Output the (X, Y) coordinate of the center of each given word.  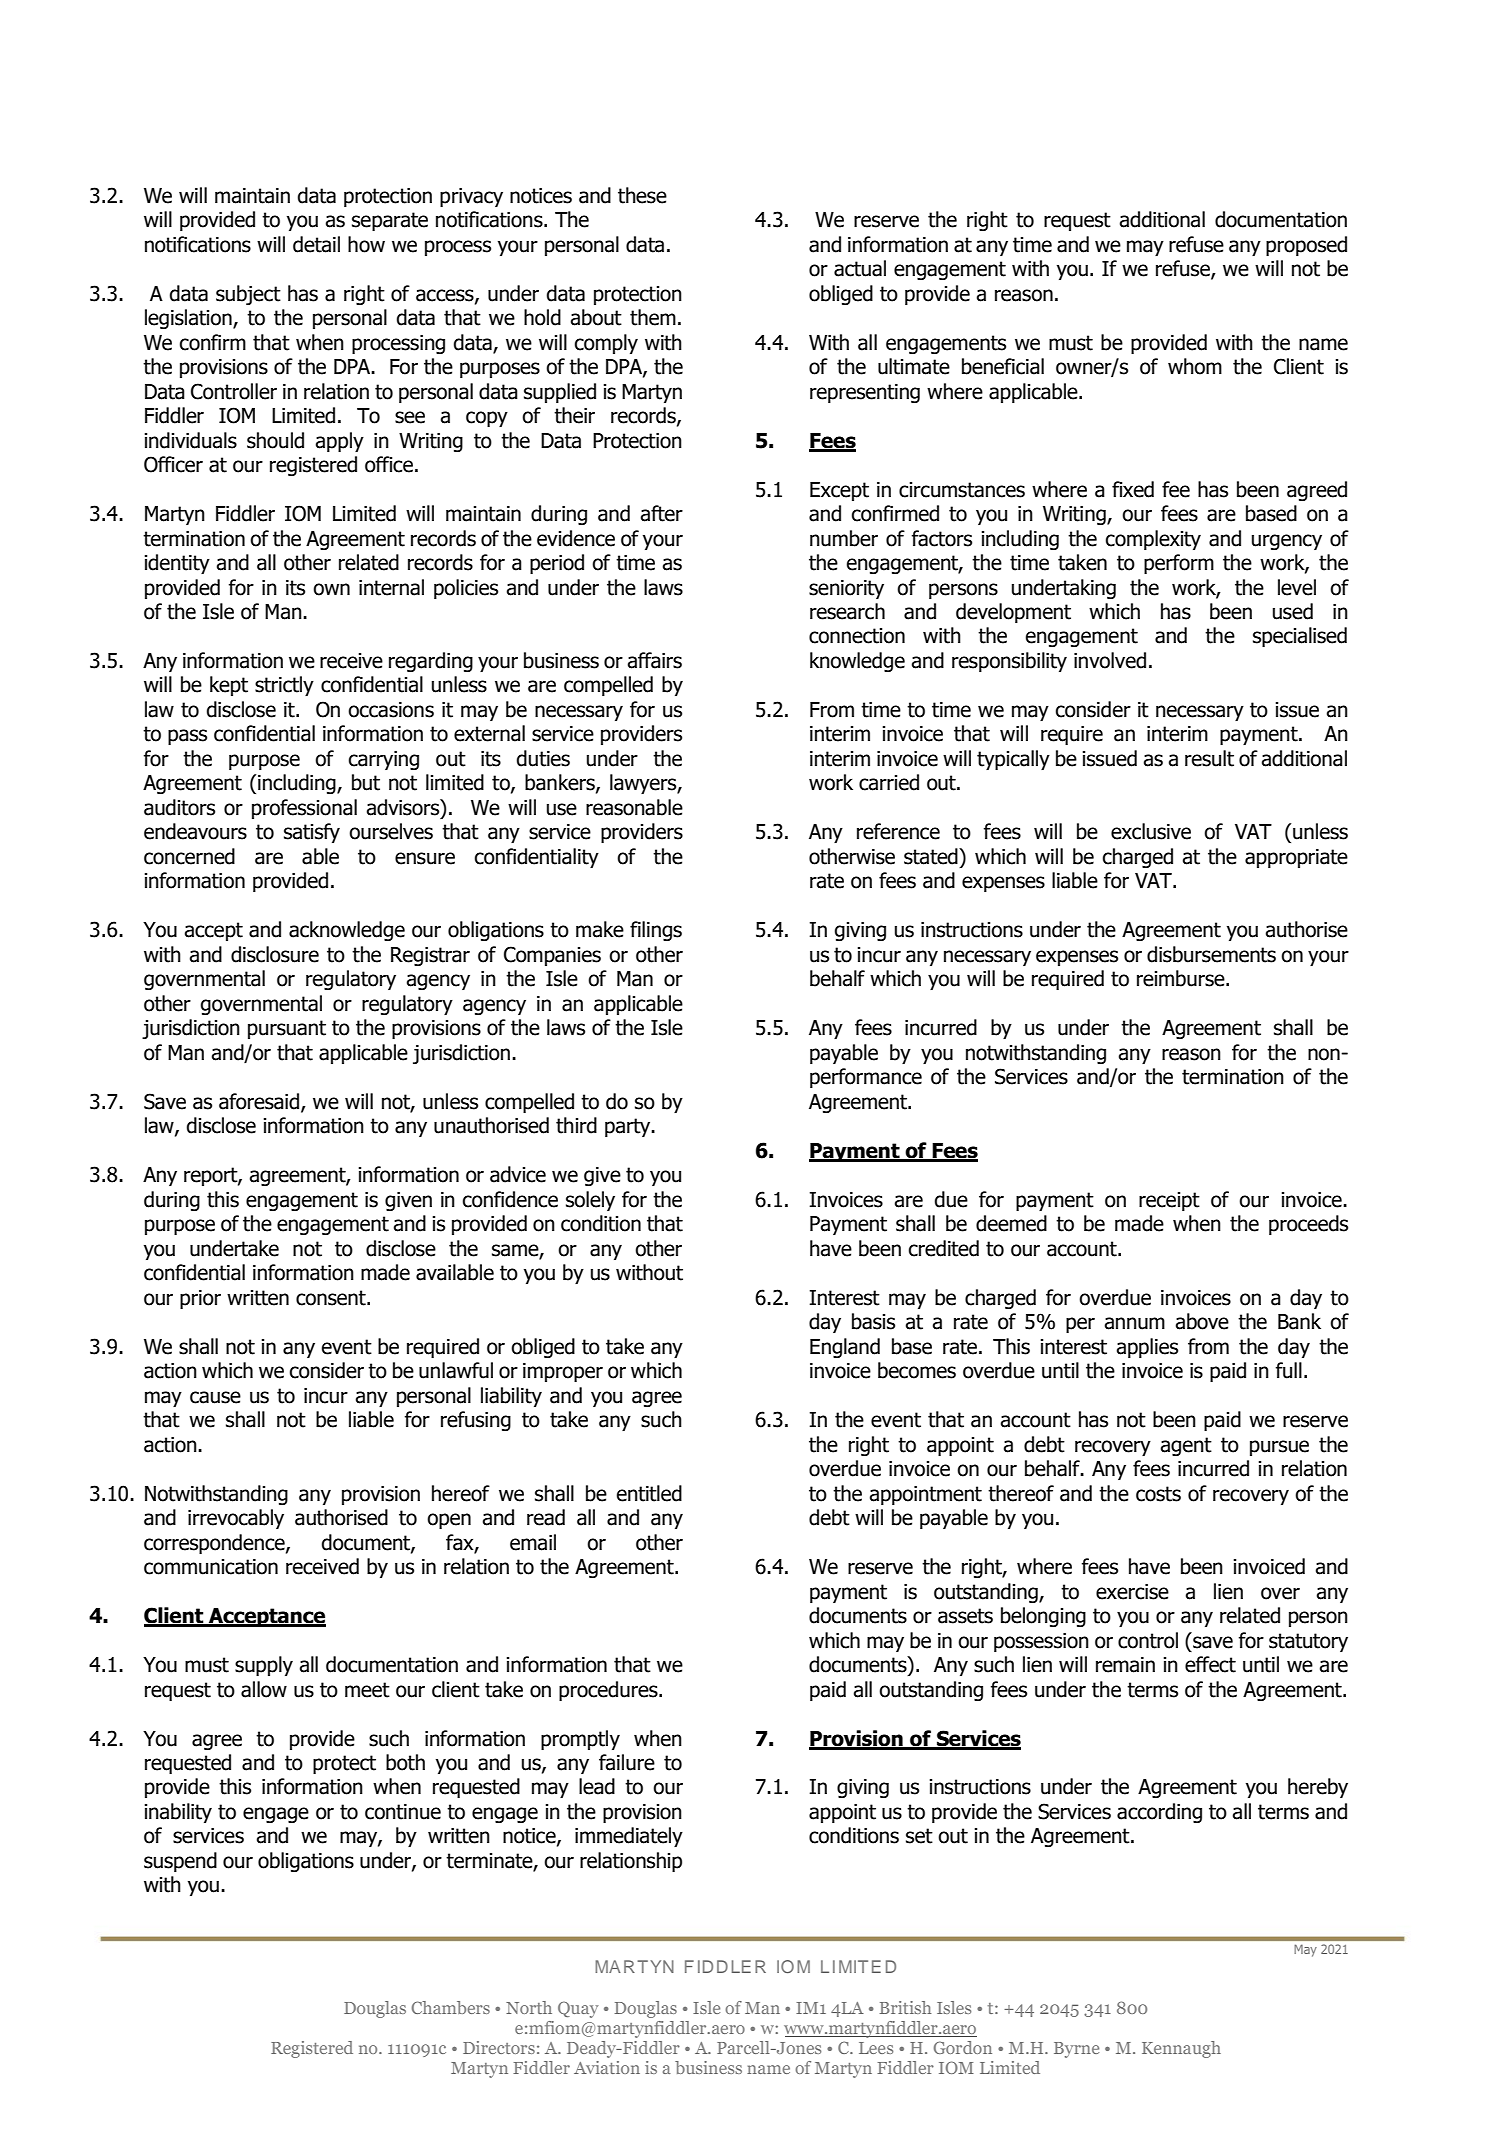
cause (215, 1397)
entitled (649, 1493)
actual (860, 268)
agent (1186, 1446)
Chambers (451, 2007)
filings (656, 931)
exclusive (1151, 831)
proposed (1306, 246)
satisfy (312, 833)
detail (316, 244)
